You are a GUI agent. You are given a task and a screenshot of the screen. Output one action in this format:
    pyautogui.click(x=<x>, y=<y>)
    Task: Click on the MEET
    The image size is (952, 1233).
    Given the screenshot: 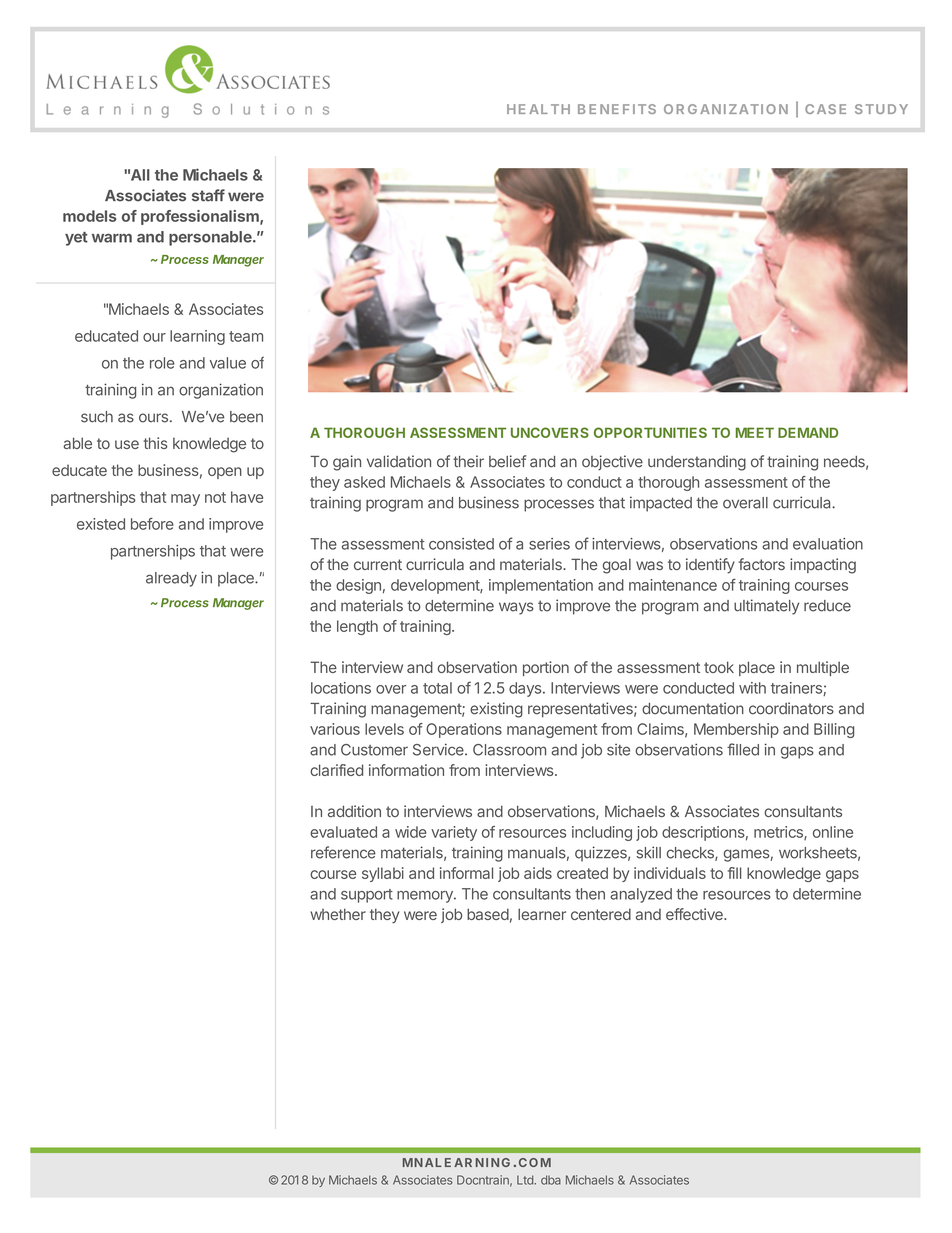 What is the action you would take?
    pyautogui.click(x=755, y=432)
